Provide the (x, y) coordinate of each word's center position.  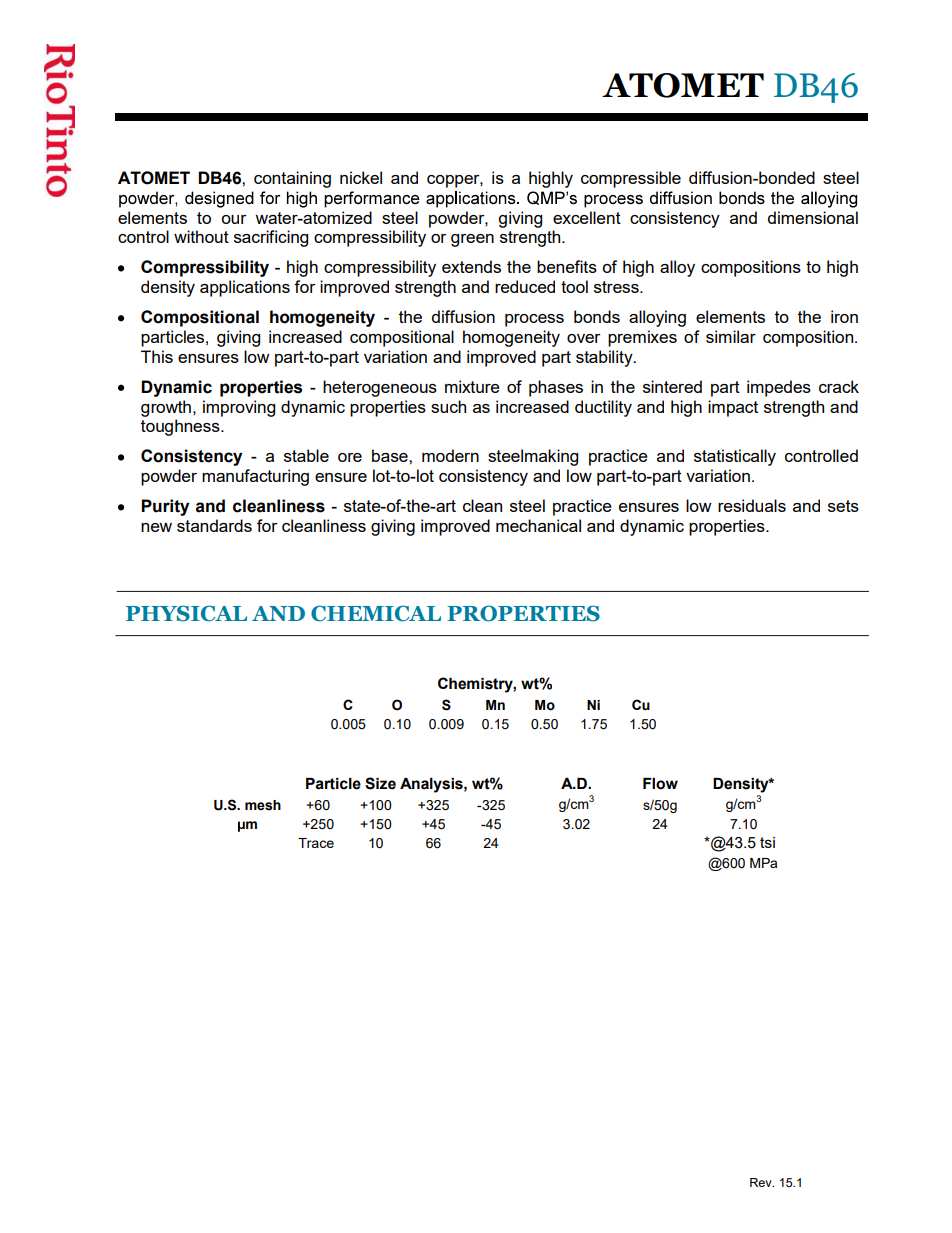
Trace (316, 843)
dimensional (813, 217)
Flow (660, 784)
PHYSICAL (186, 613)
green (472, 240)
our (234, 219)
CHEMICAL (376, 613)
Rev (762, 1182)
